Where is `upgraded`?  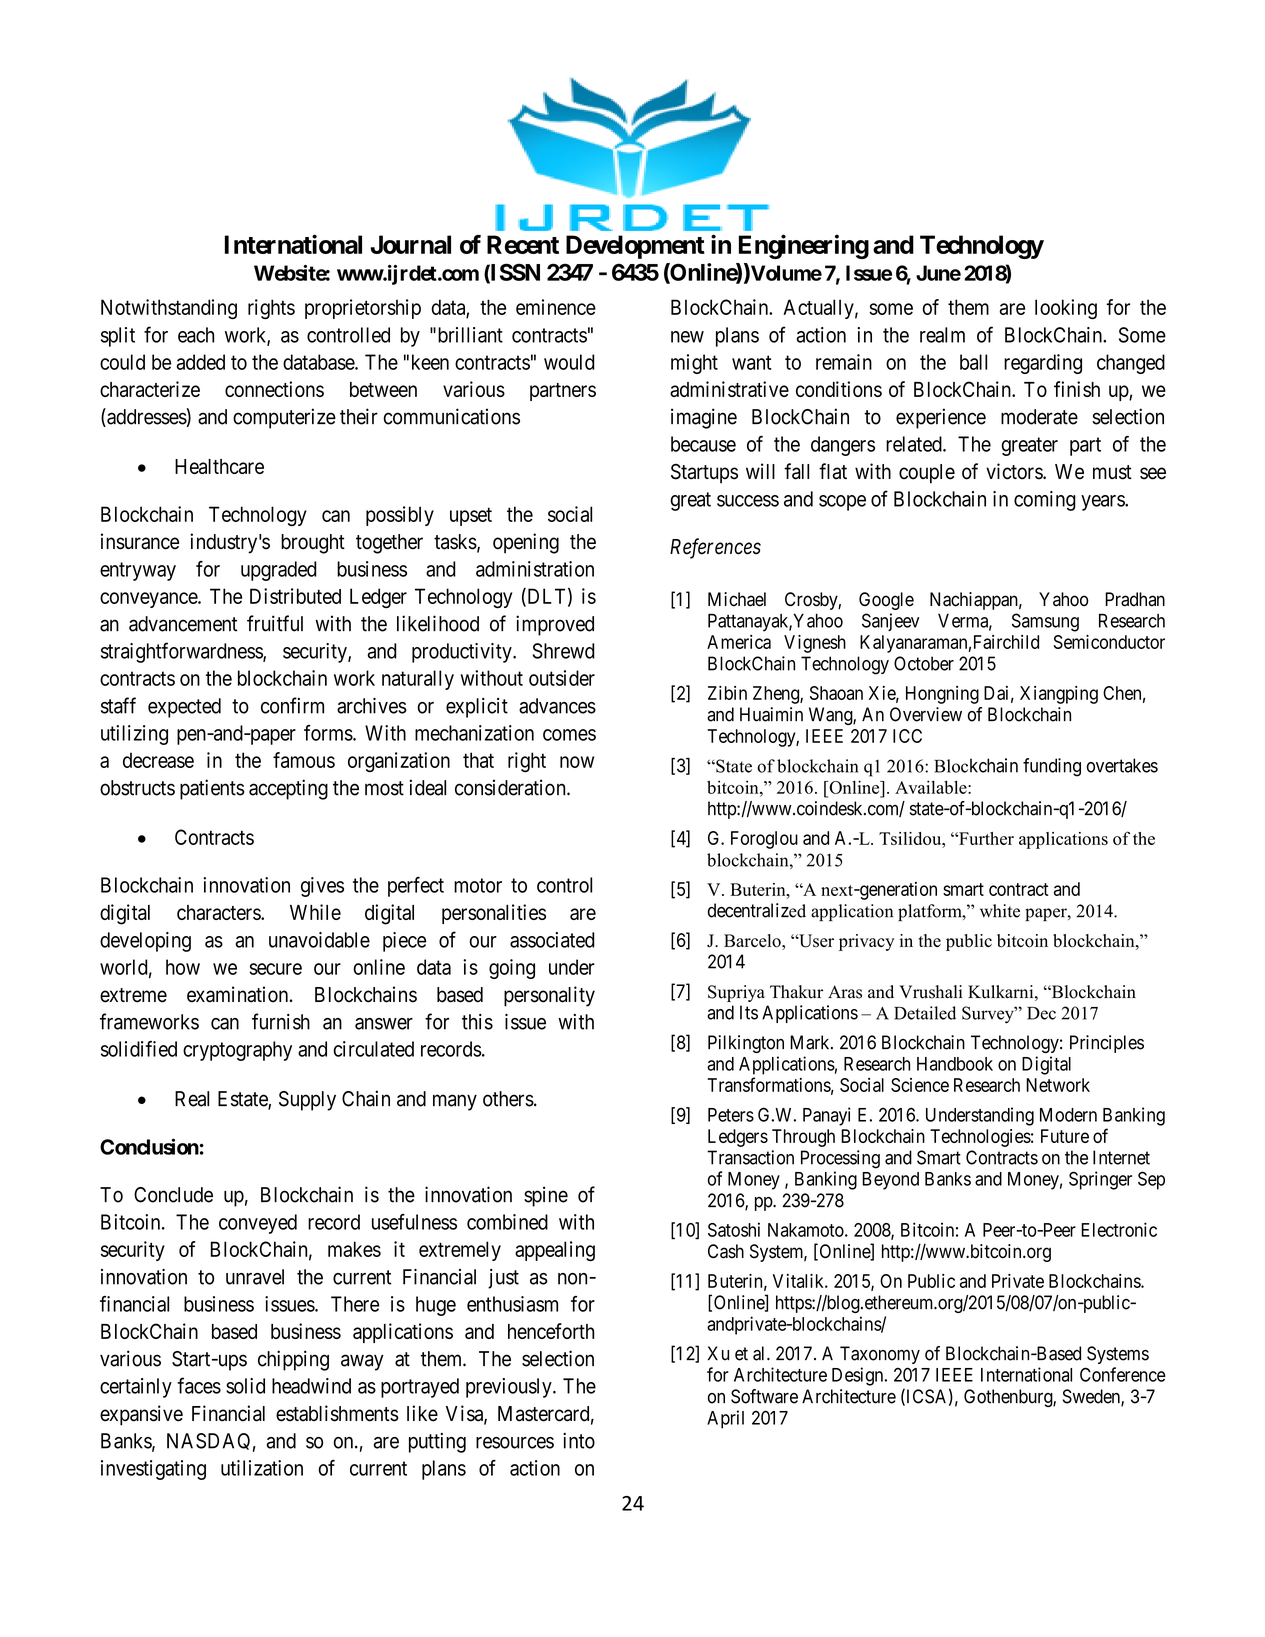
upgraded is located at coordinates (279, 571).
